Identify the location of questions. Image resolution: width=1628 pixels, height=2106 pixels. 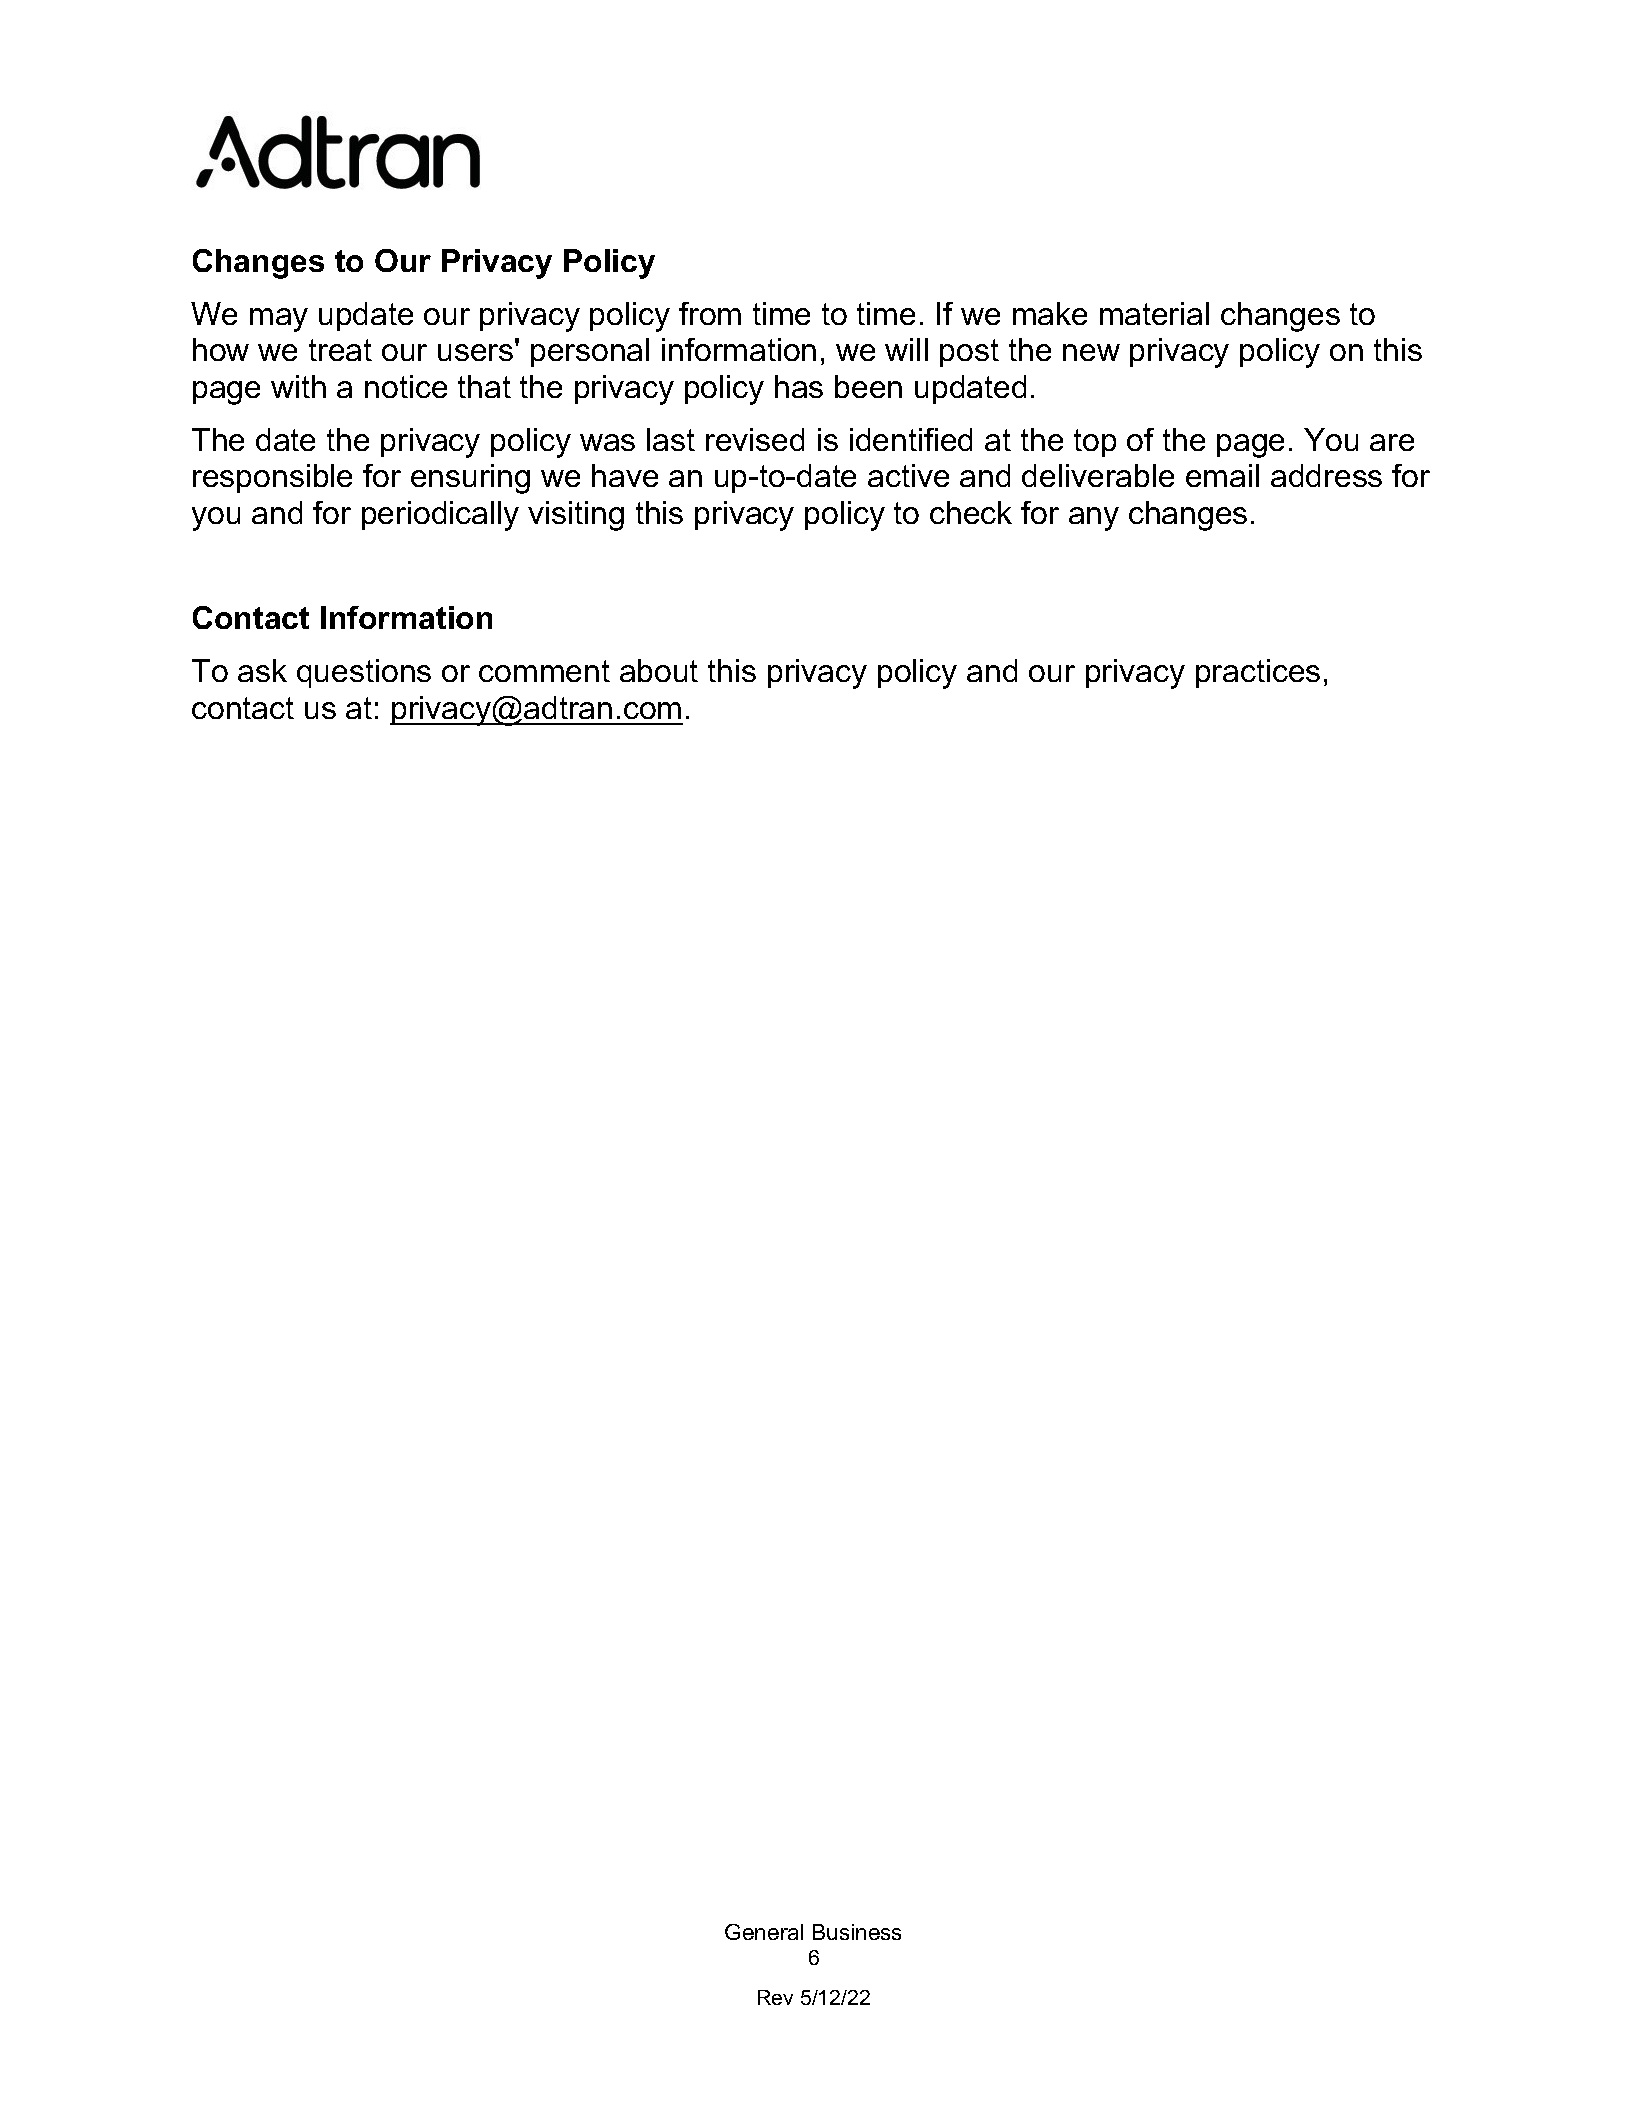
(364, 673).
